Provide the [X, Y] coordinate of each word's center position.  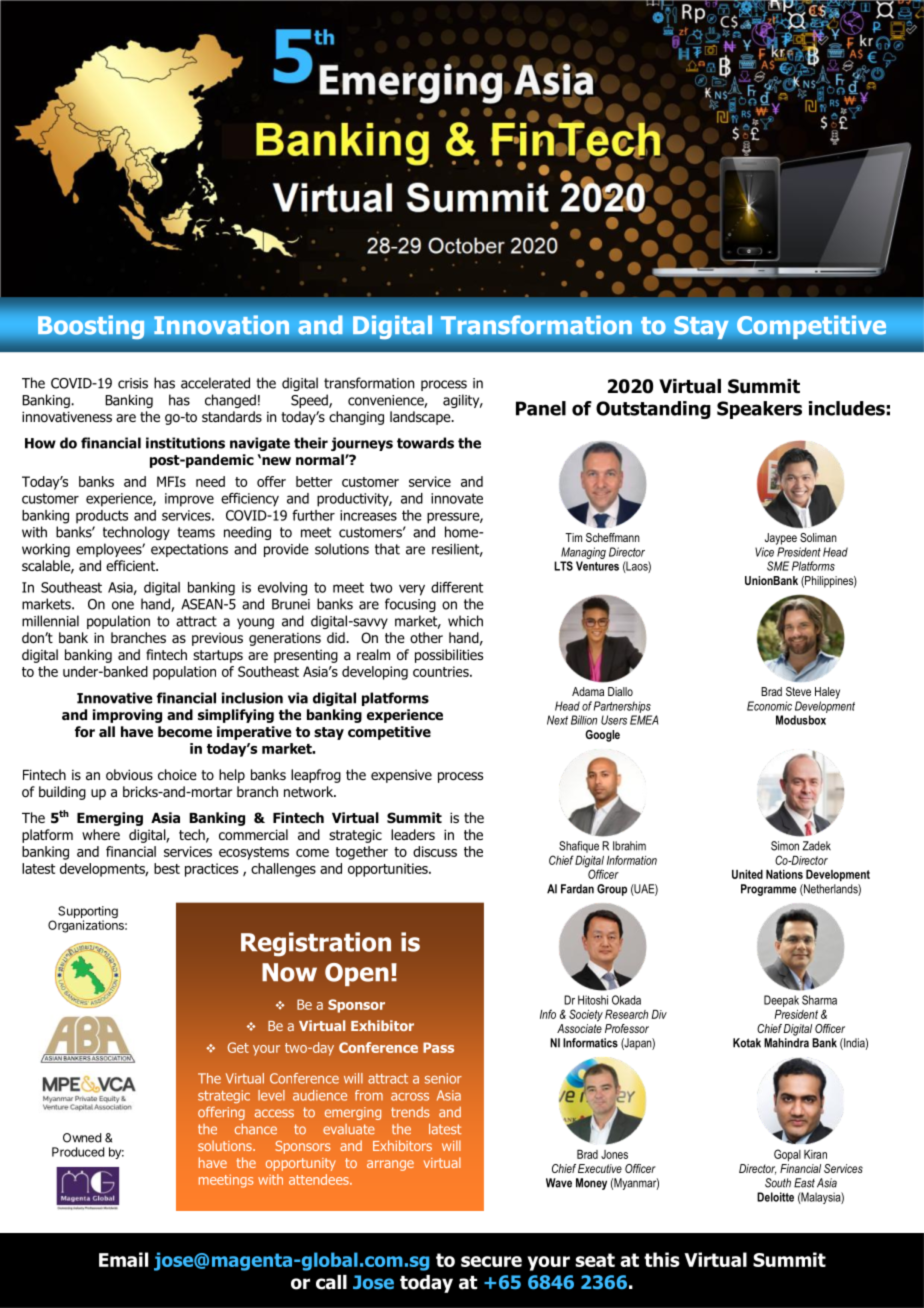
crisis [133, 383]
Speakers [759, 410]
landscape [421, 418]
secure [491, 1261]
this [662, 1259]
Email [123, 1259]
